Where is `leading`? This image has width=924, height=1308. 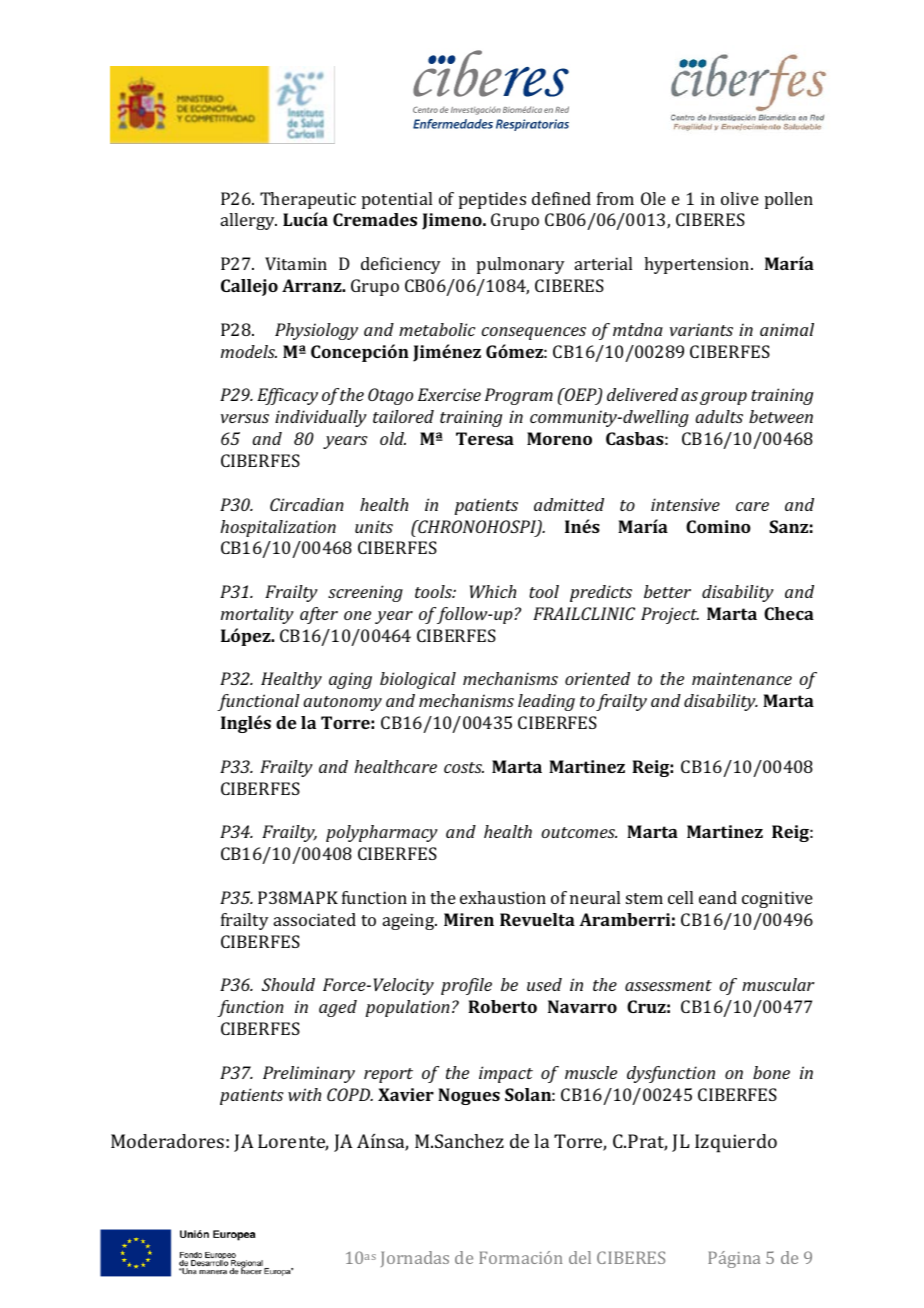
leading is located at coordinates (546, 702).
